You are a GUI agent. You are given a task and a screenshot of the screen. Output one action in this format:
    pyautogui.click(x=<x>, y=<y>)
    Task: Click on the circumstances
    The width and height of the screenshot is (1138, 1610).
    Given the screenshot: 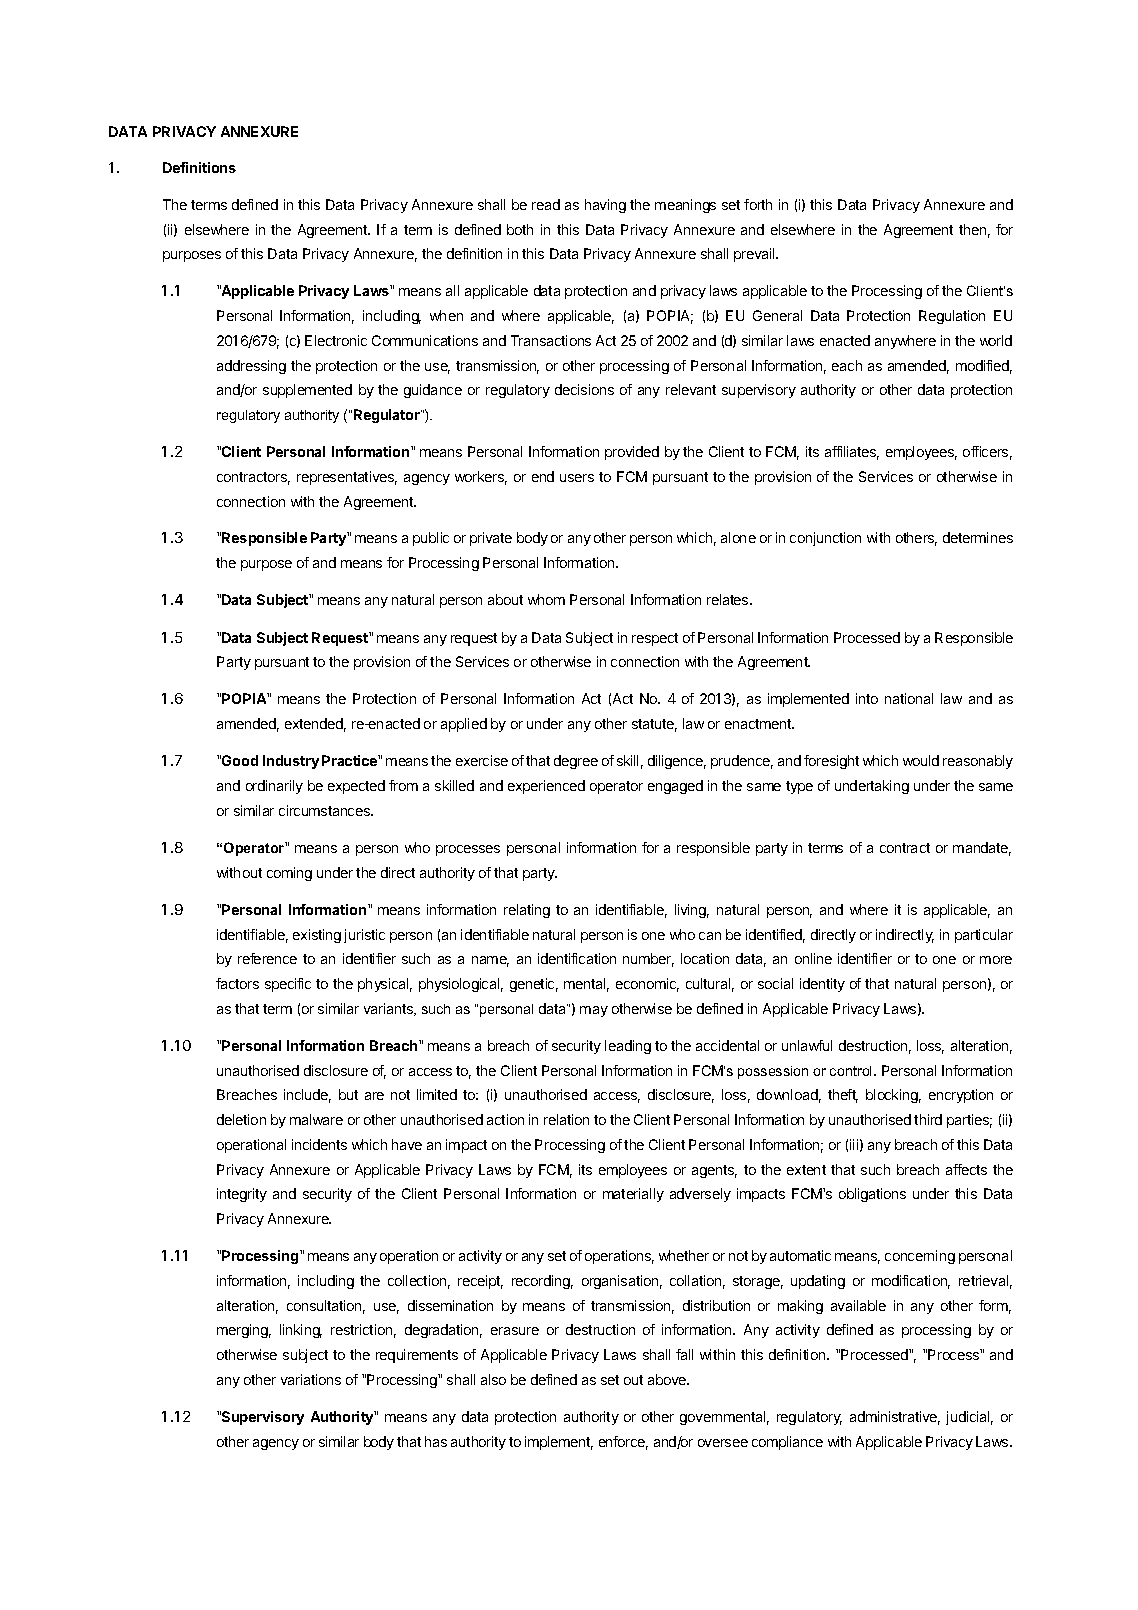 What is the action you would take?
    pyautogui.click(x=325, y=810)
